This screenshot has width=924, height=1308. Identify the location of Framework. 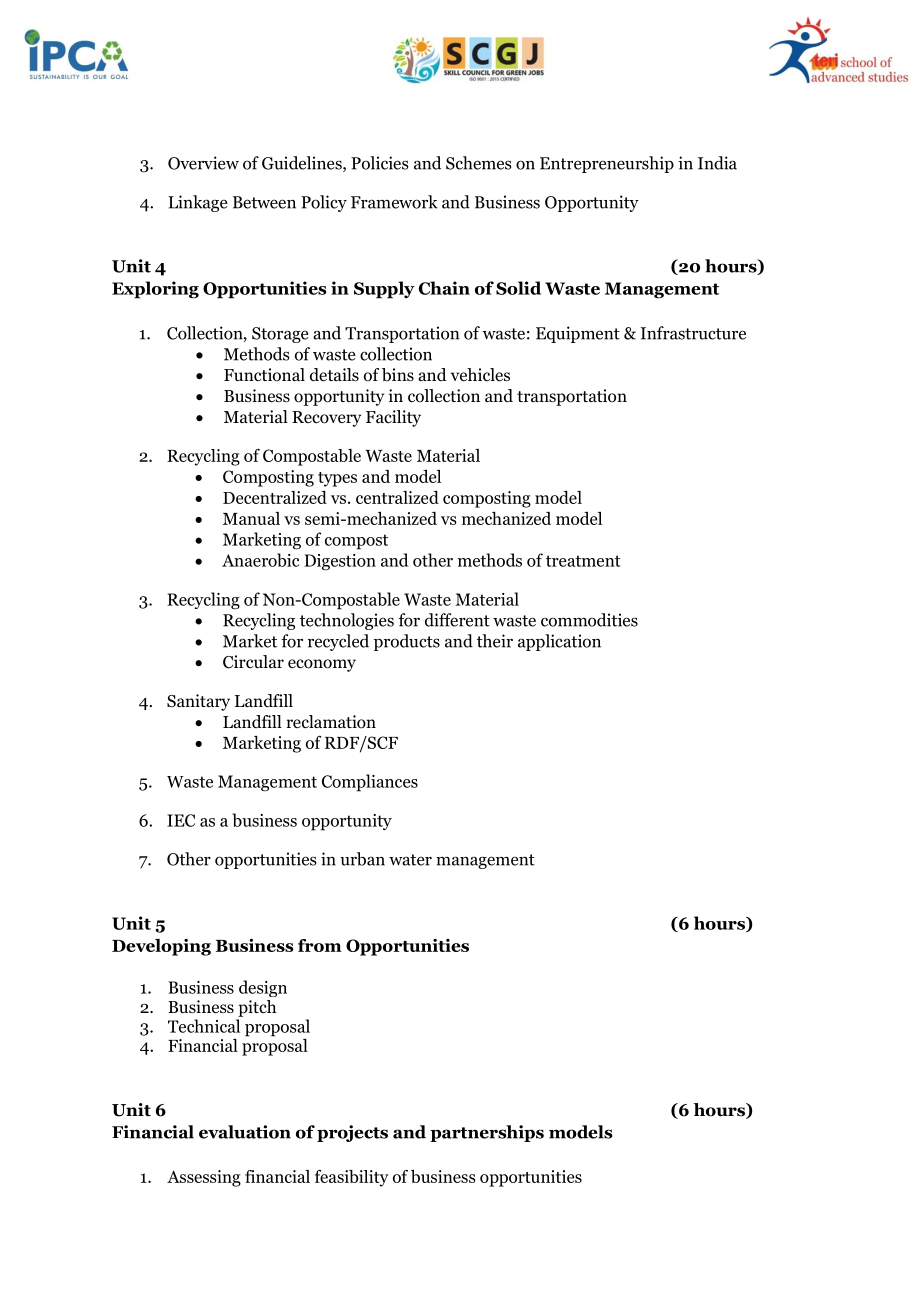
(394, 202).
